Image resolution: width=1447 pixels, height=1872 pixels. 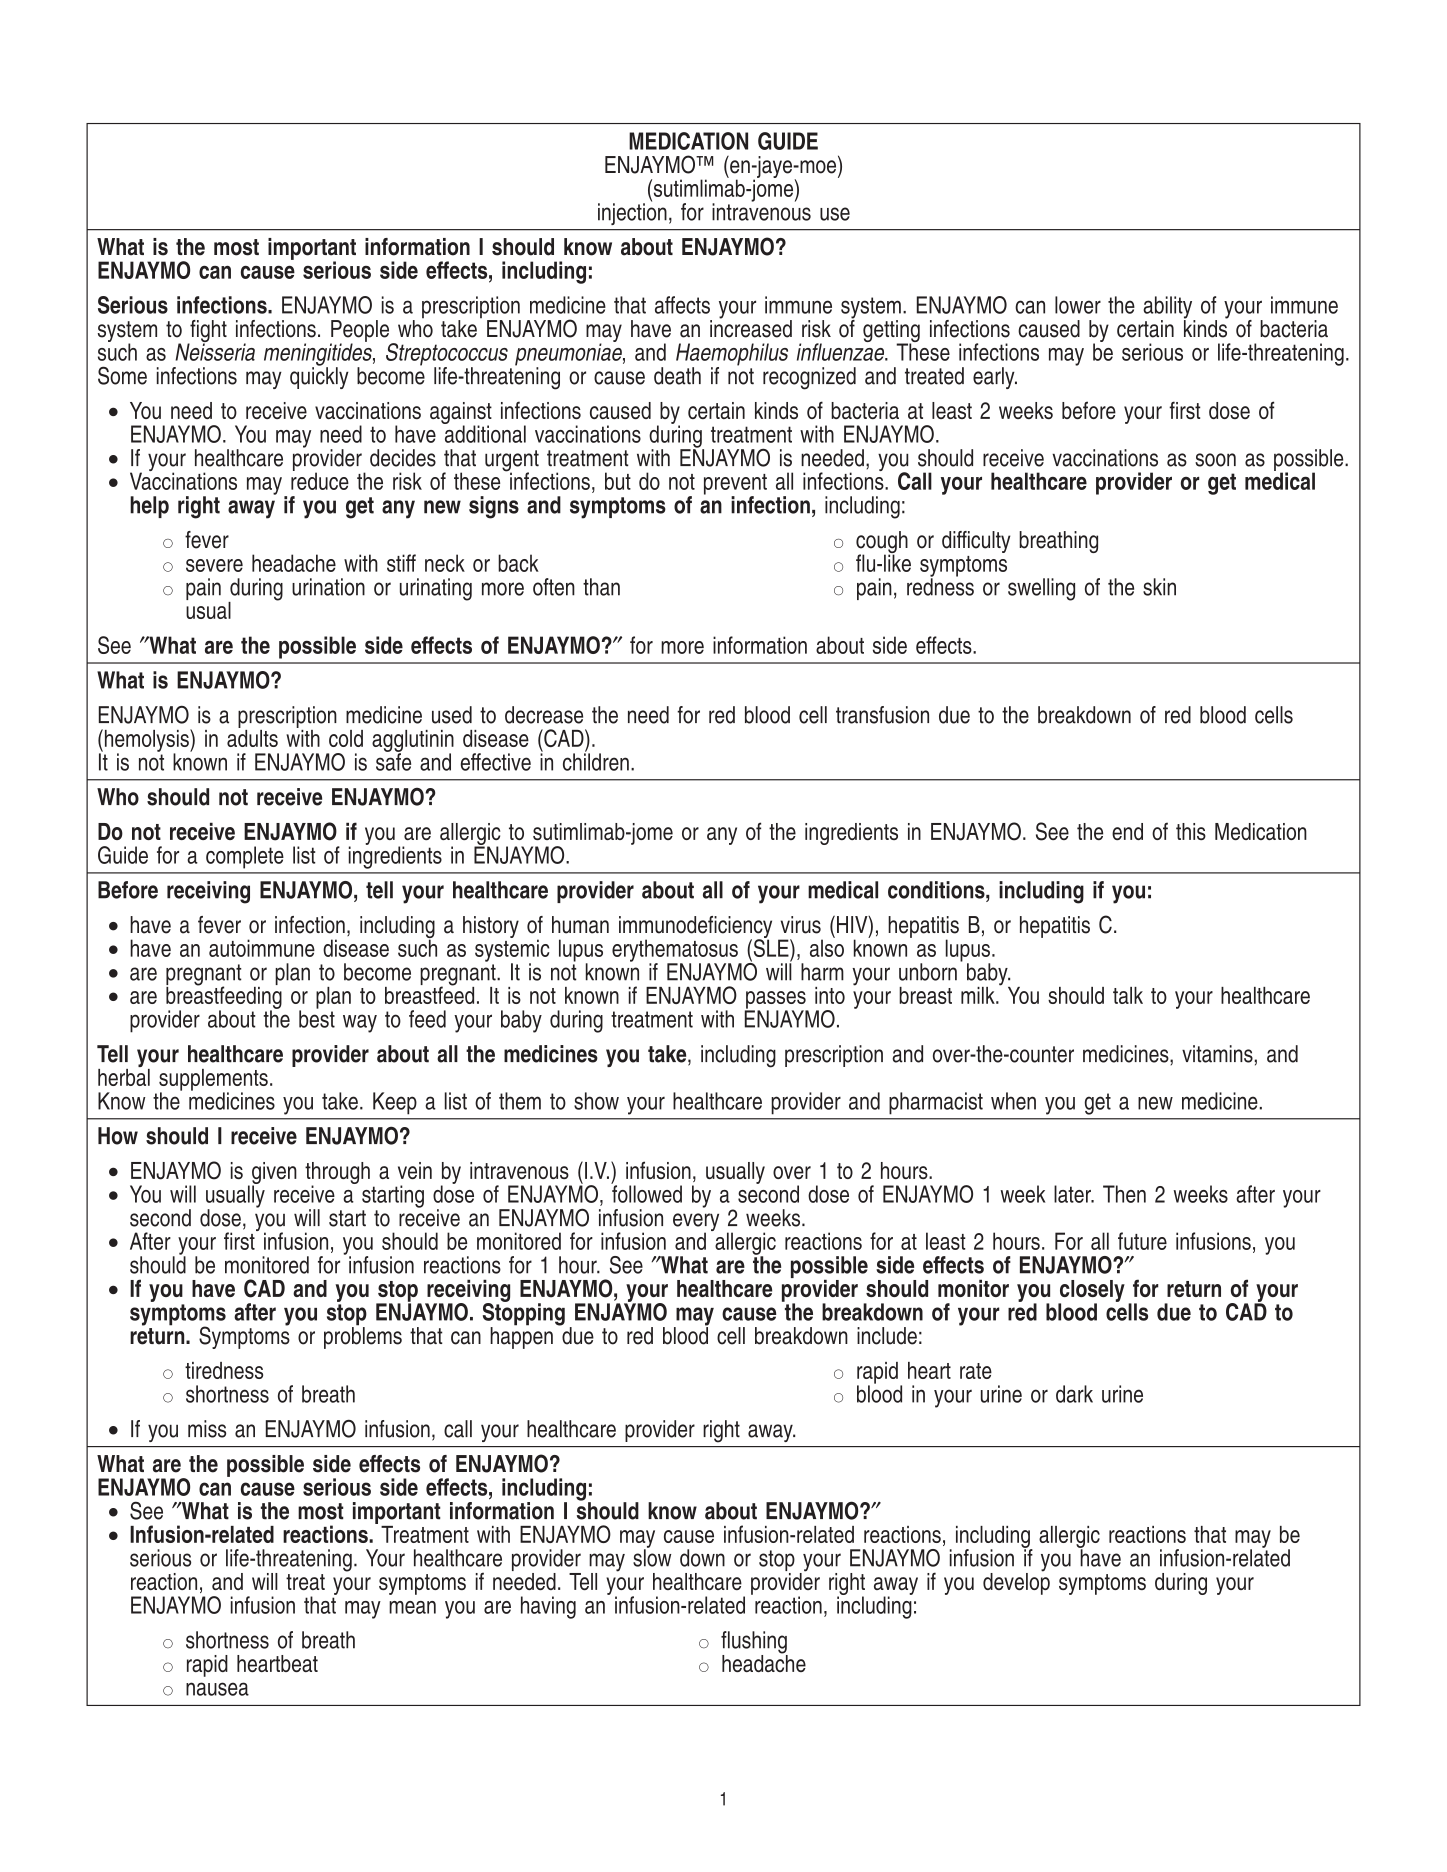 I want to click on decrease, so click(x=544, y=715).
